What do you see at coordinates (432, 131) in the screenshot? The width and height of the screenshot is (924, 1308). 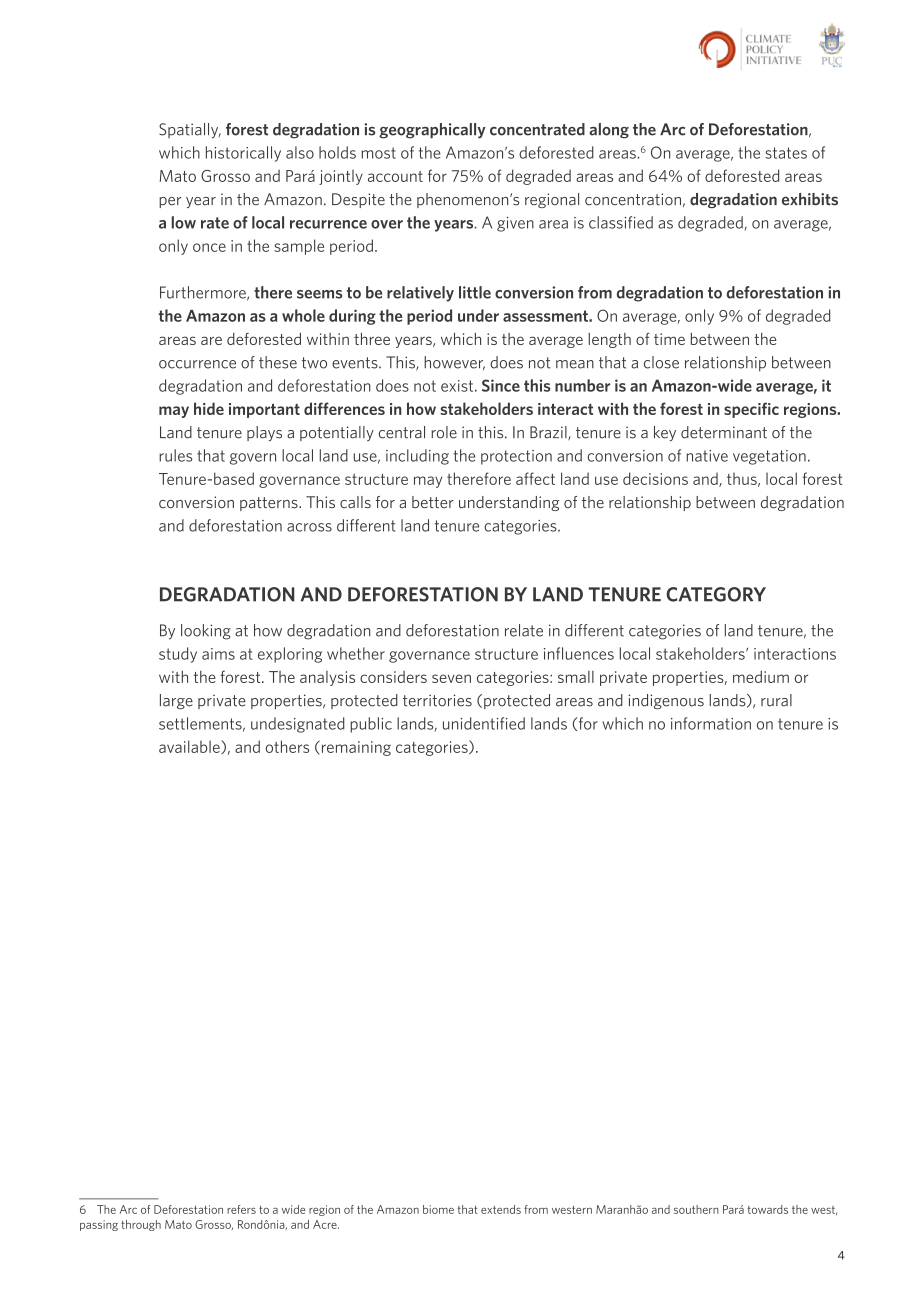 I see `geographically` at bounding box center [432, 131].
